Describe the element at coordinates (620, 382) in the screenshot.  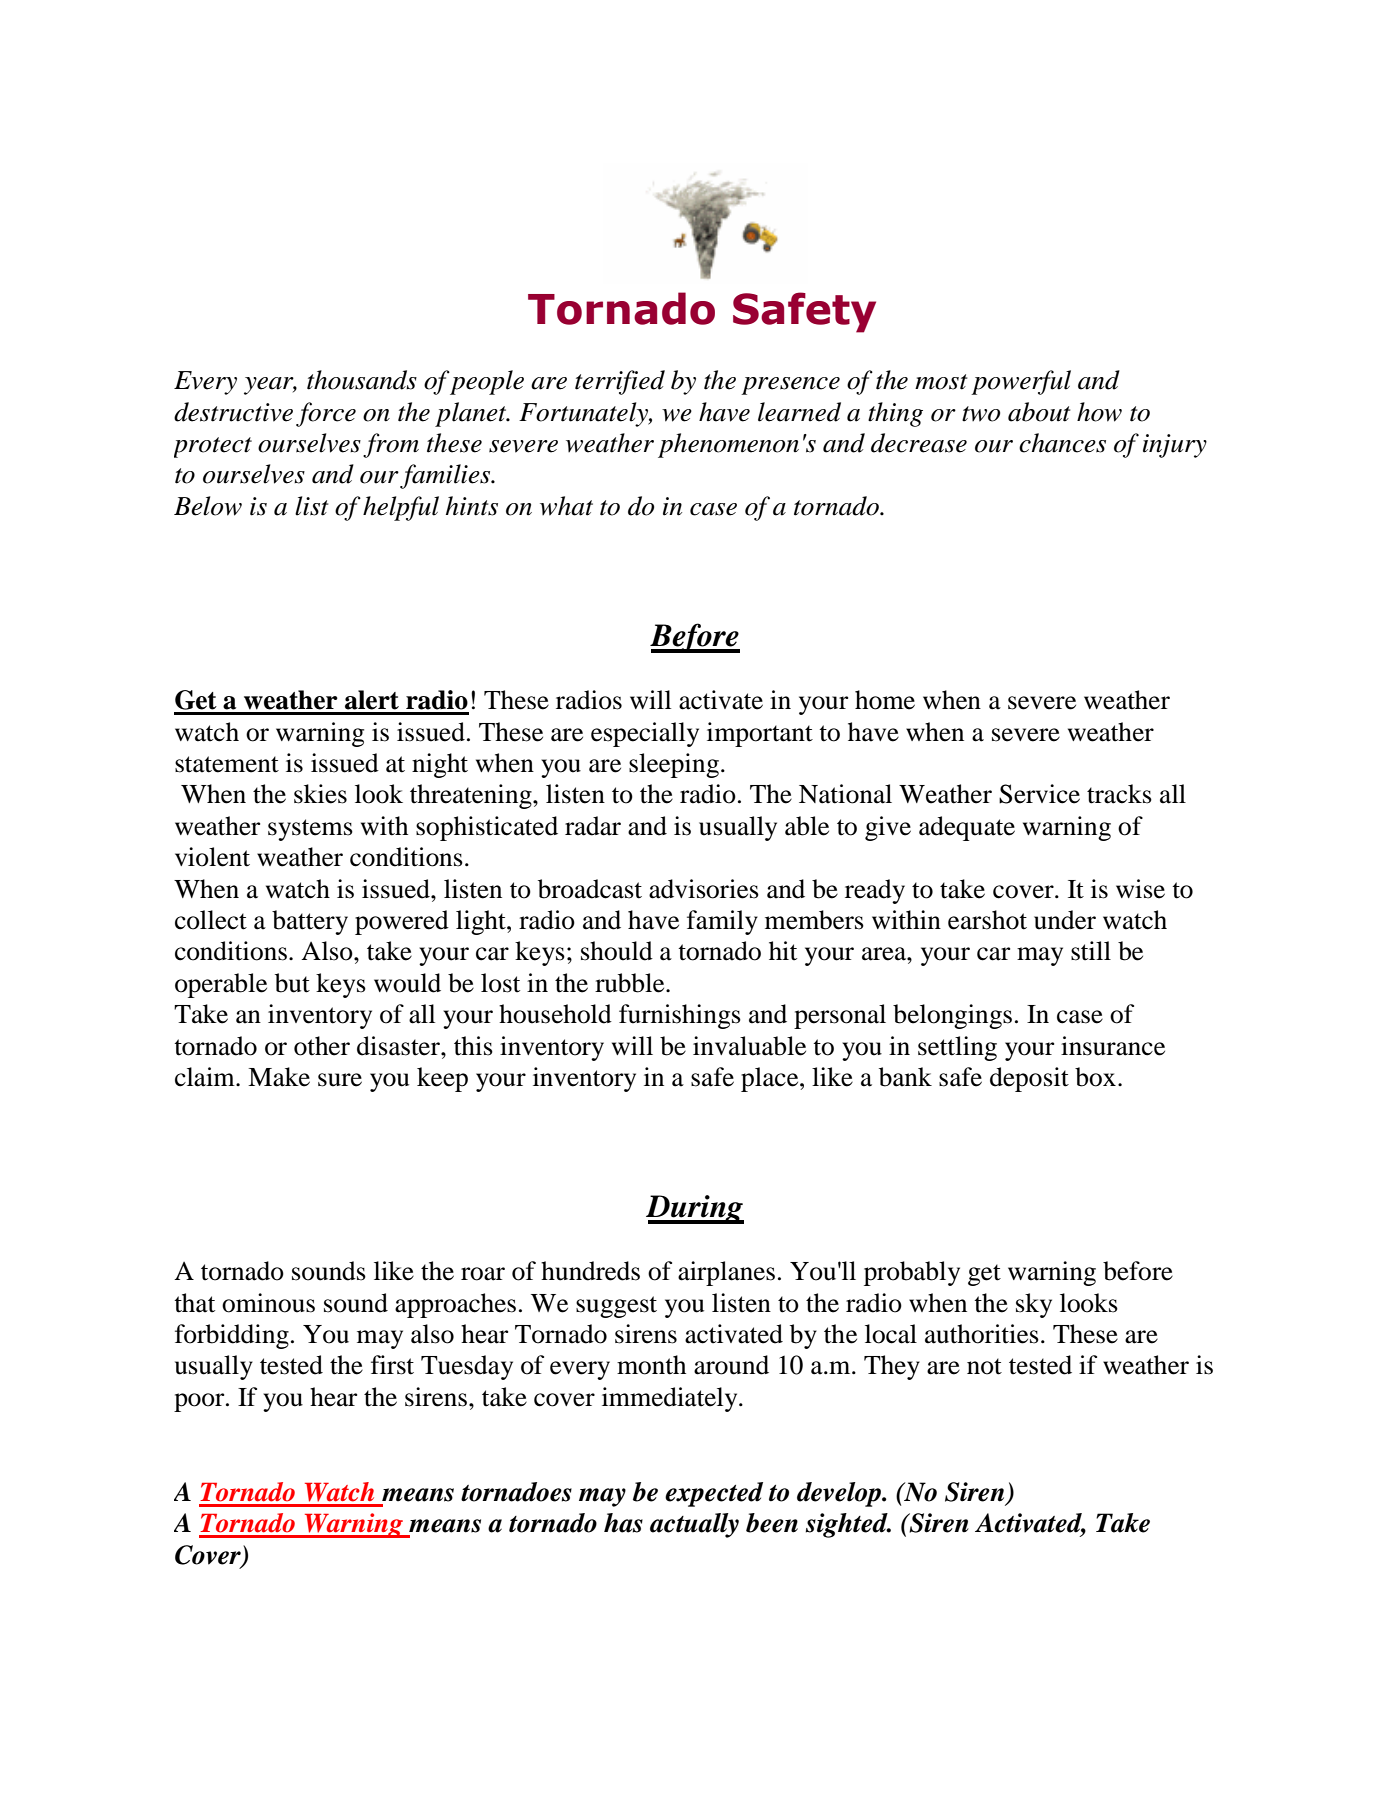
I see `terrified` at that location.
